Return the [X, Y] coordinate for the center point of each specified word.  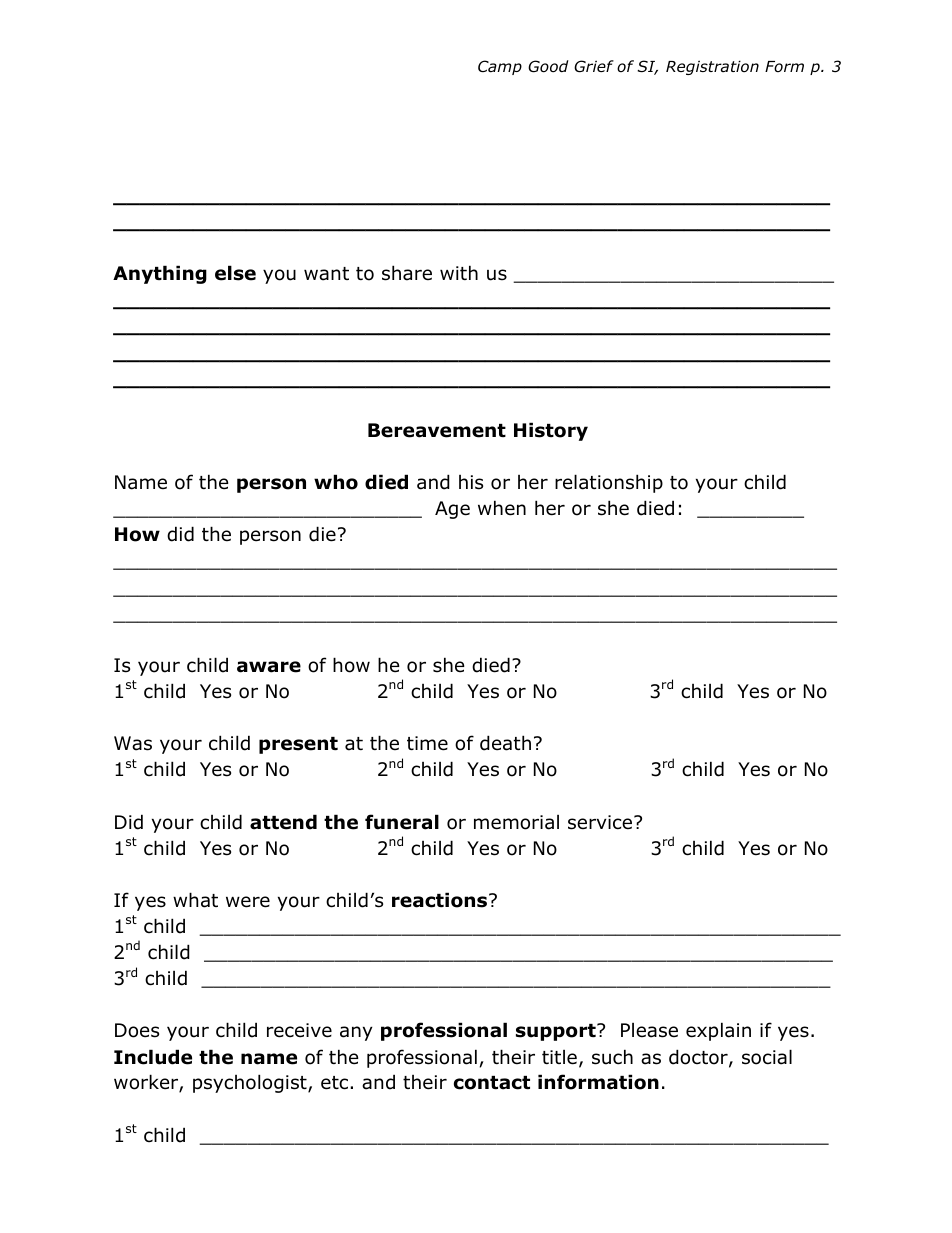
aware [269, 667]
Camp [500, 67]
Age [452, 510]
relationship [609, 483]
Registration [712, 67]
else [235, 273]
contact [492, 1083]
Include [153, 1057]
